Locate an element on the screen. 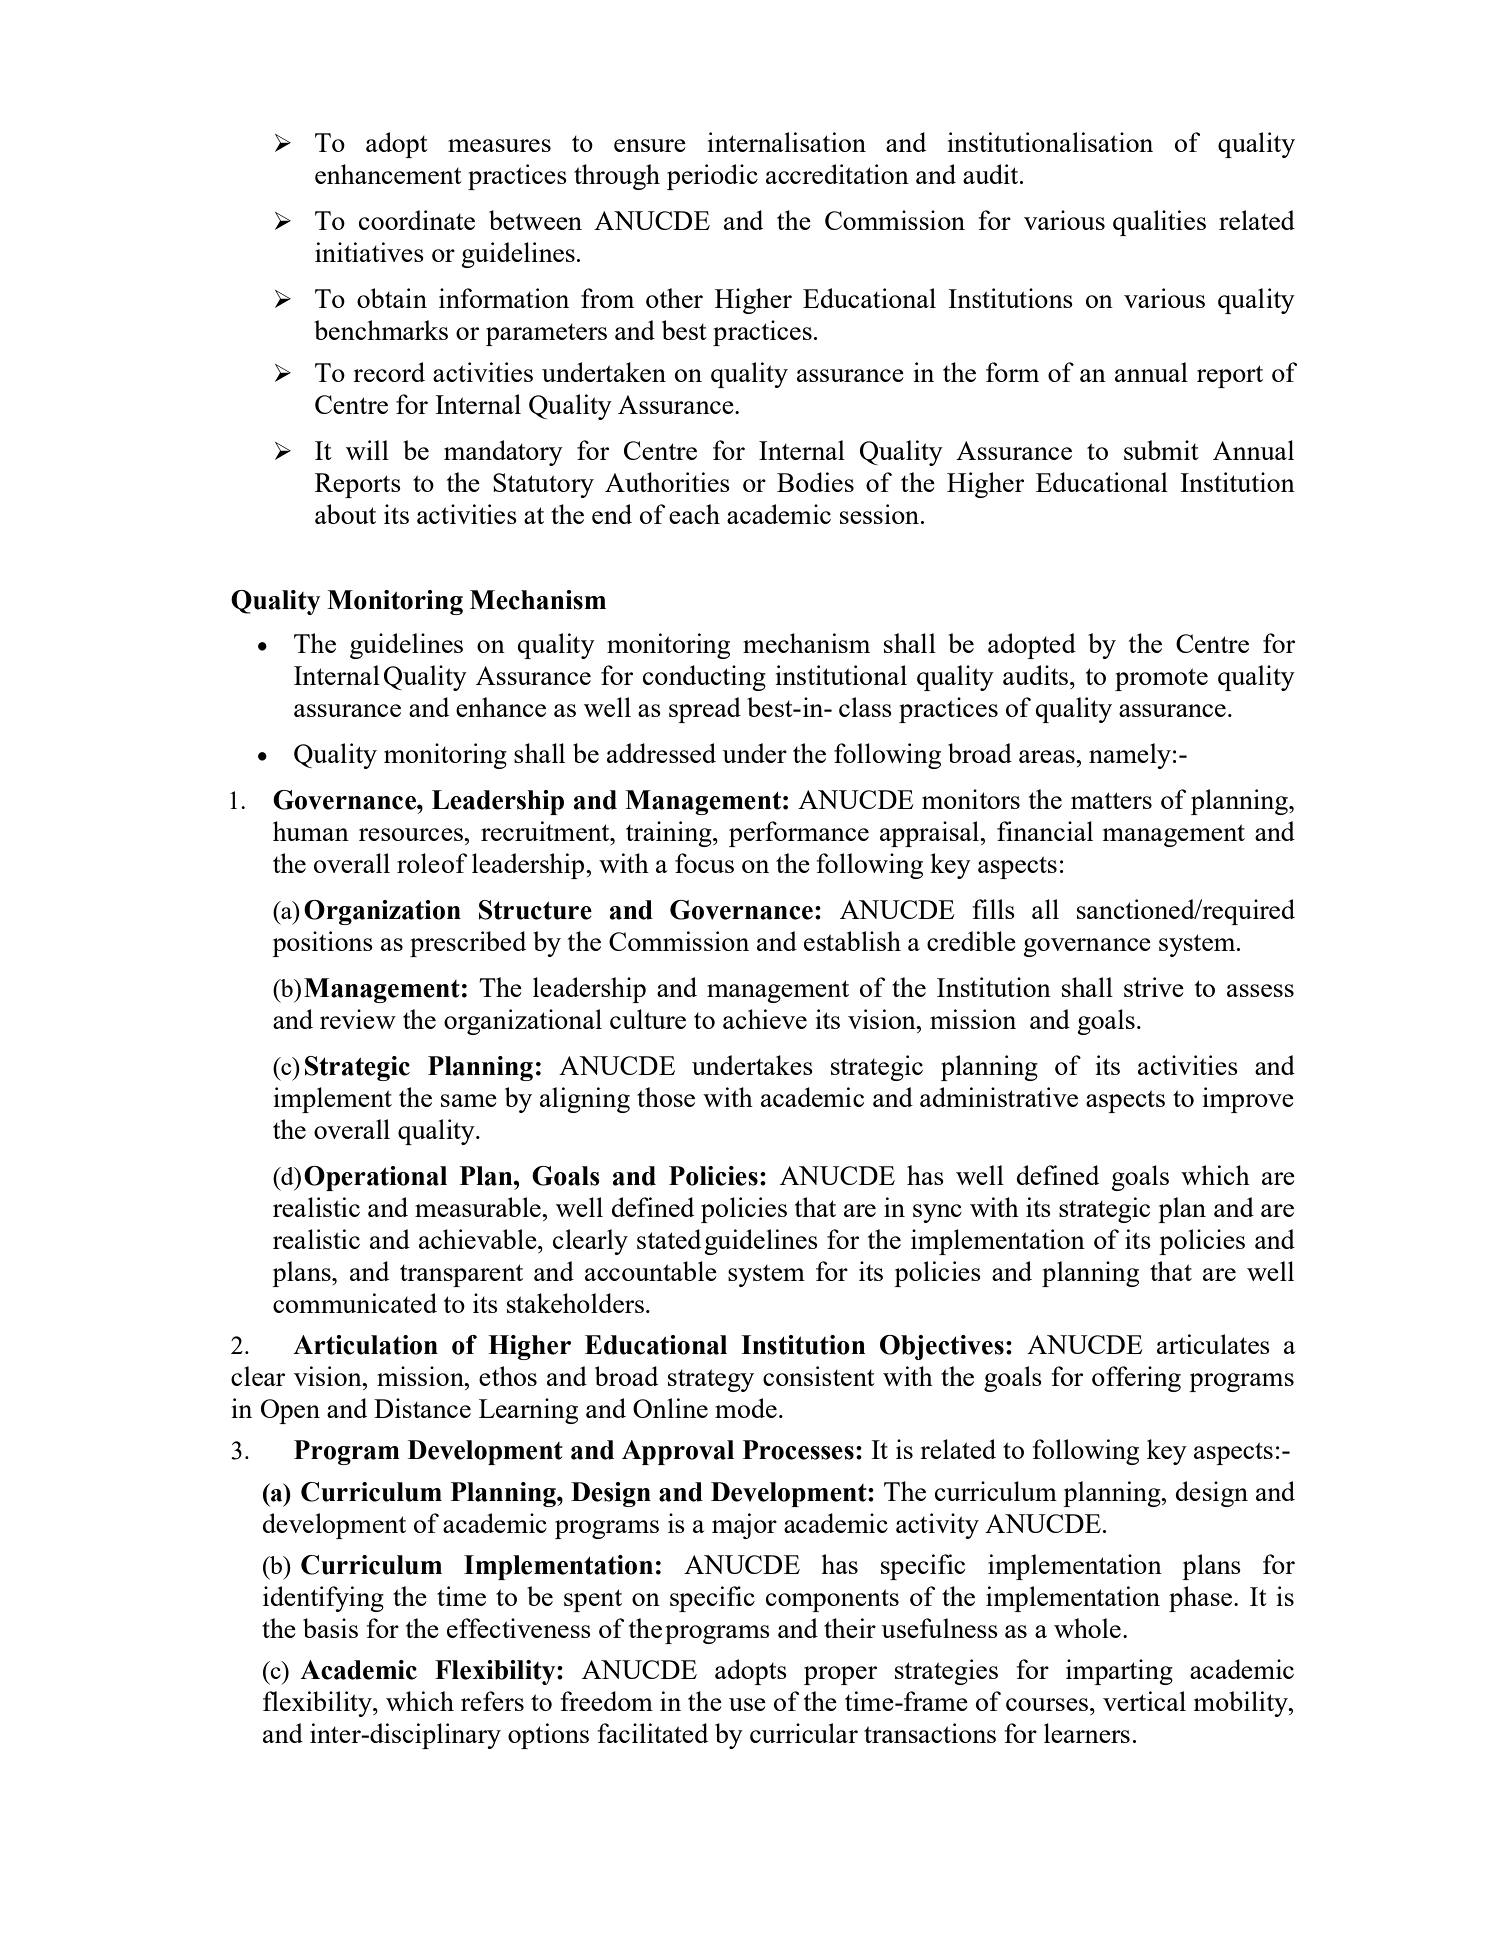 The height and width of the screenshot is (1954, 1510). promote is located at coordinates (1161, 679).
